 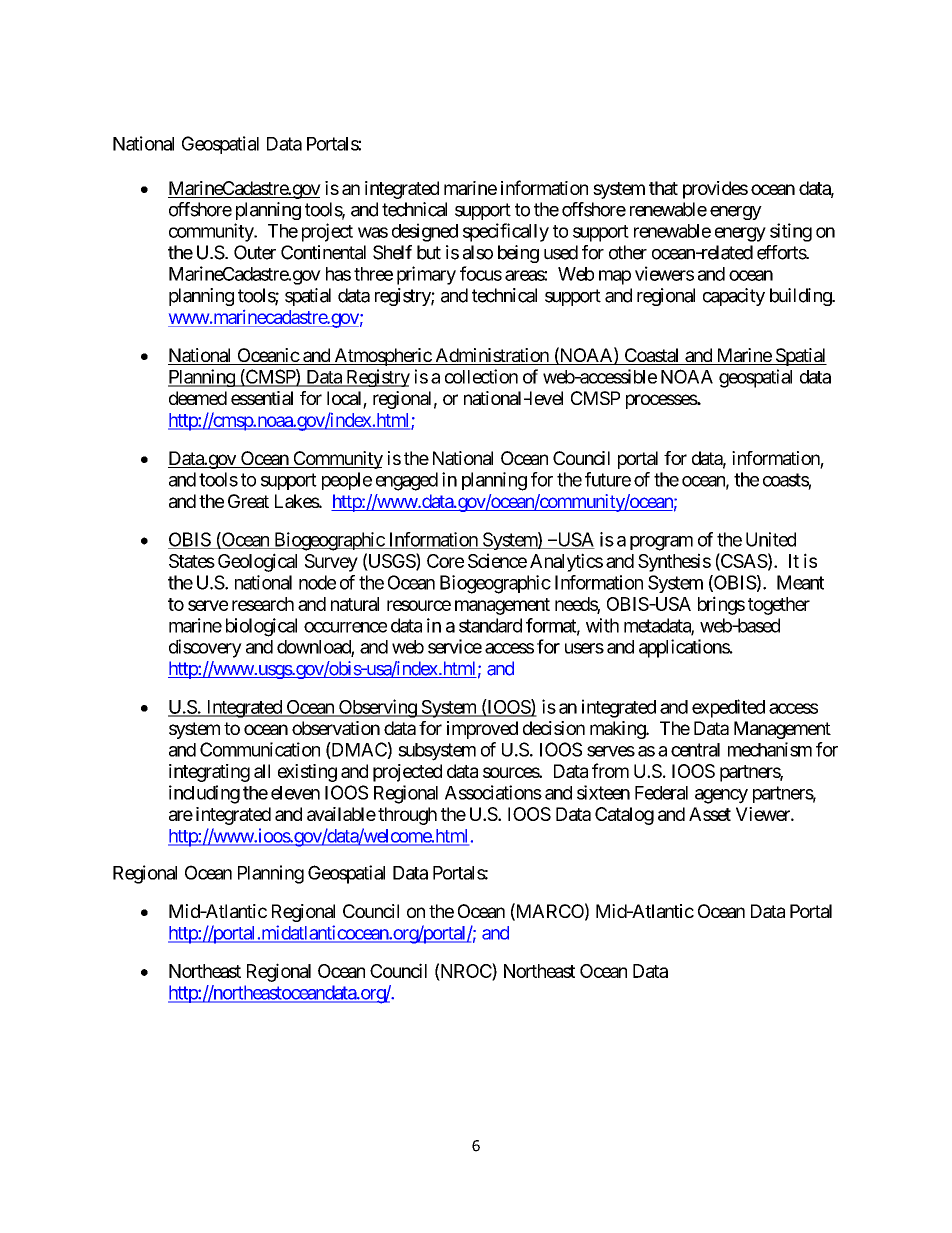 I want to click on Outer, so click(x=255, y=252).
